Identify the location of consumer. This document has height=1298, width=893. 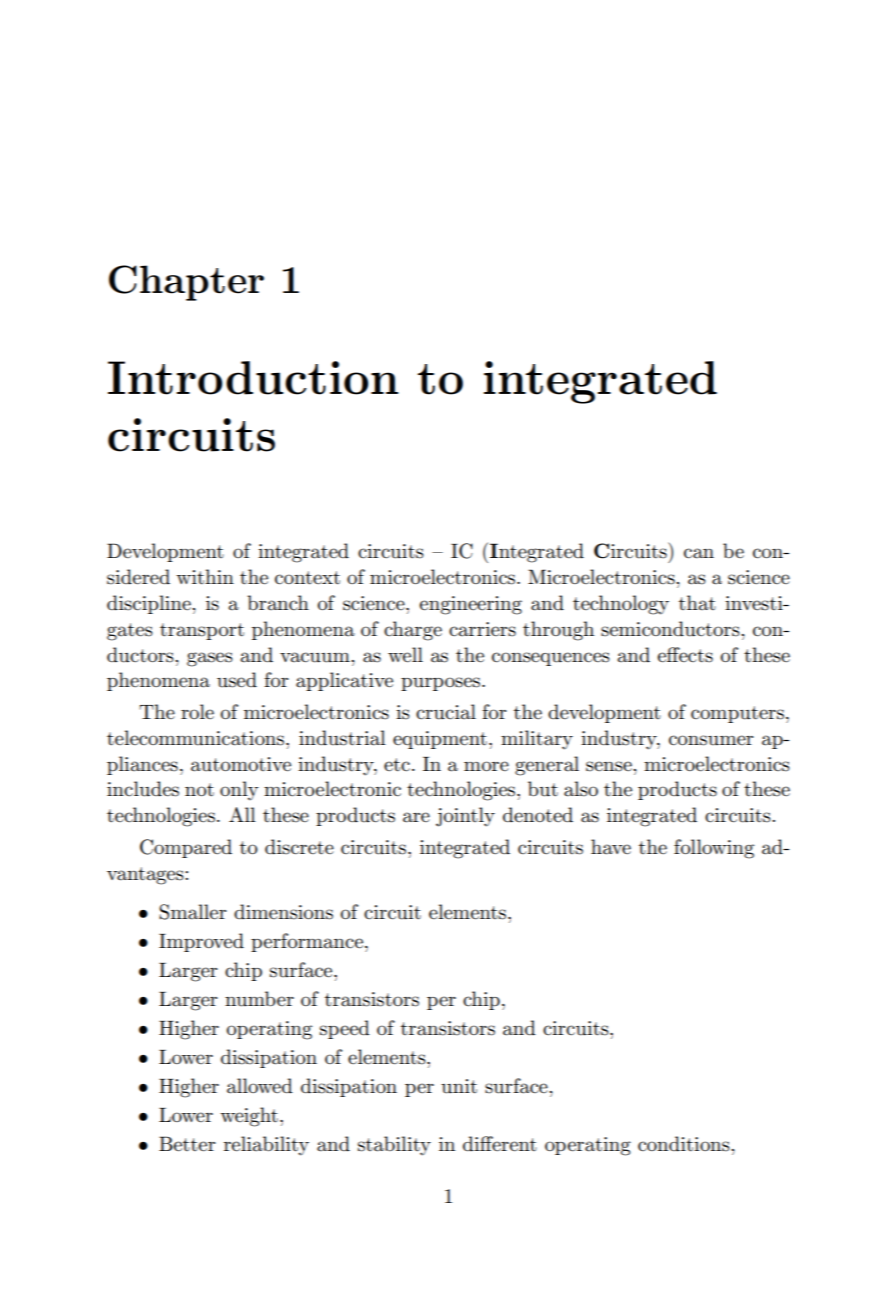
(711, 740).
